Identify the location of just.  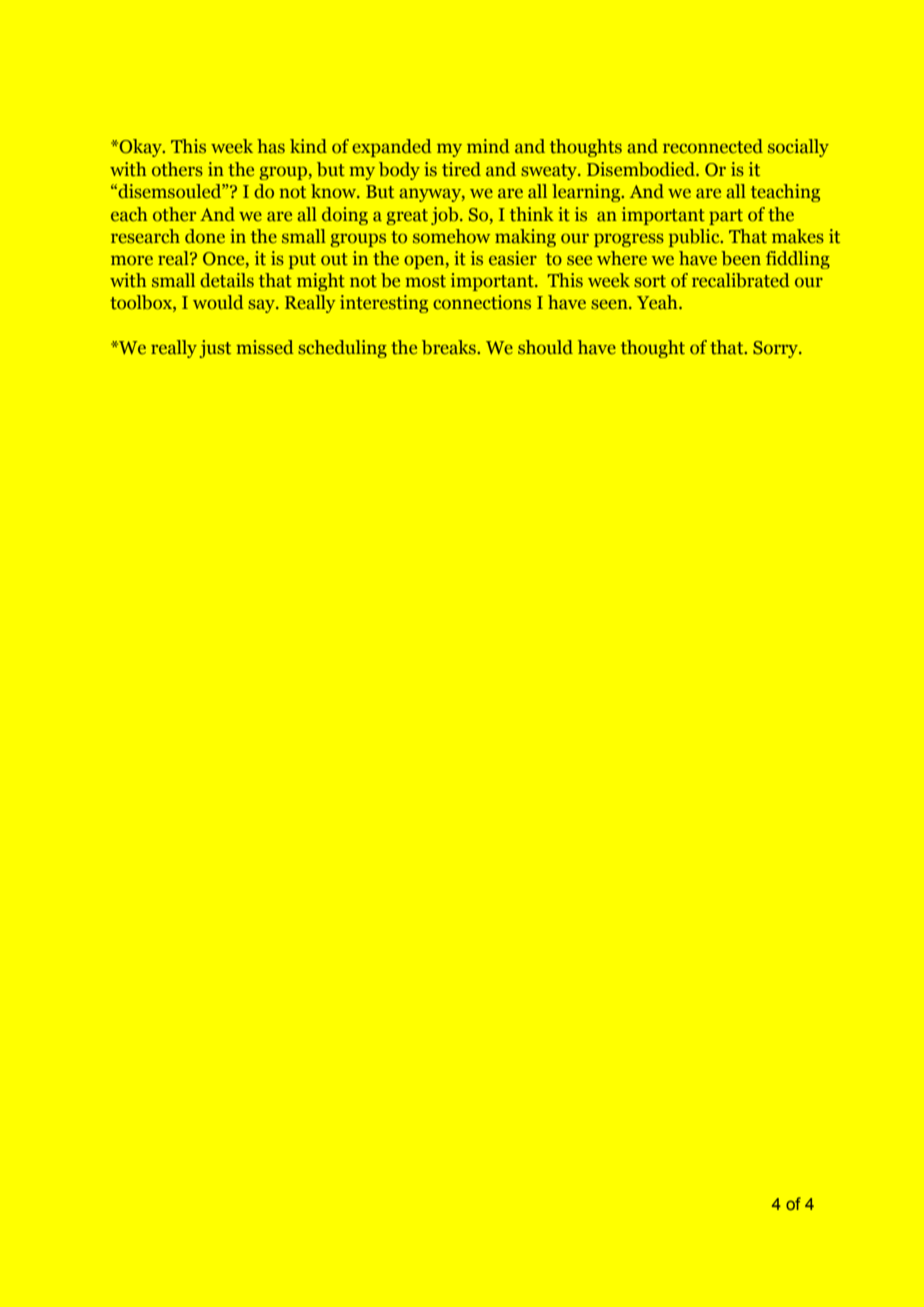
(215, 349).
